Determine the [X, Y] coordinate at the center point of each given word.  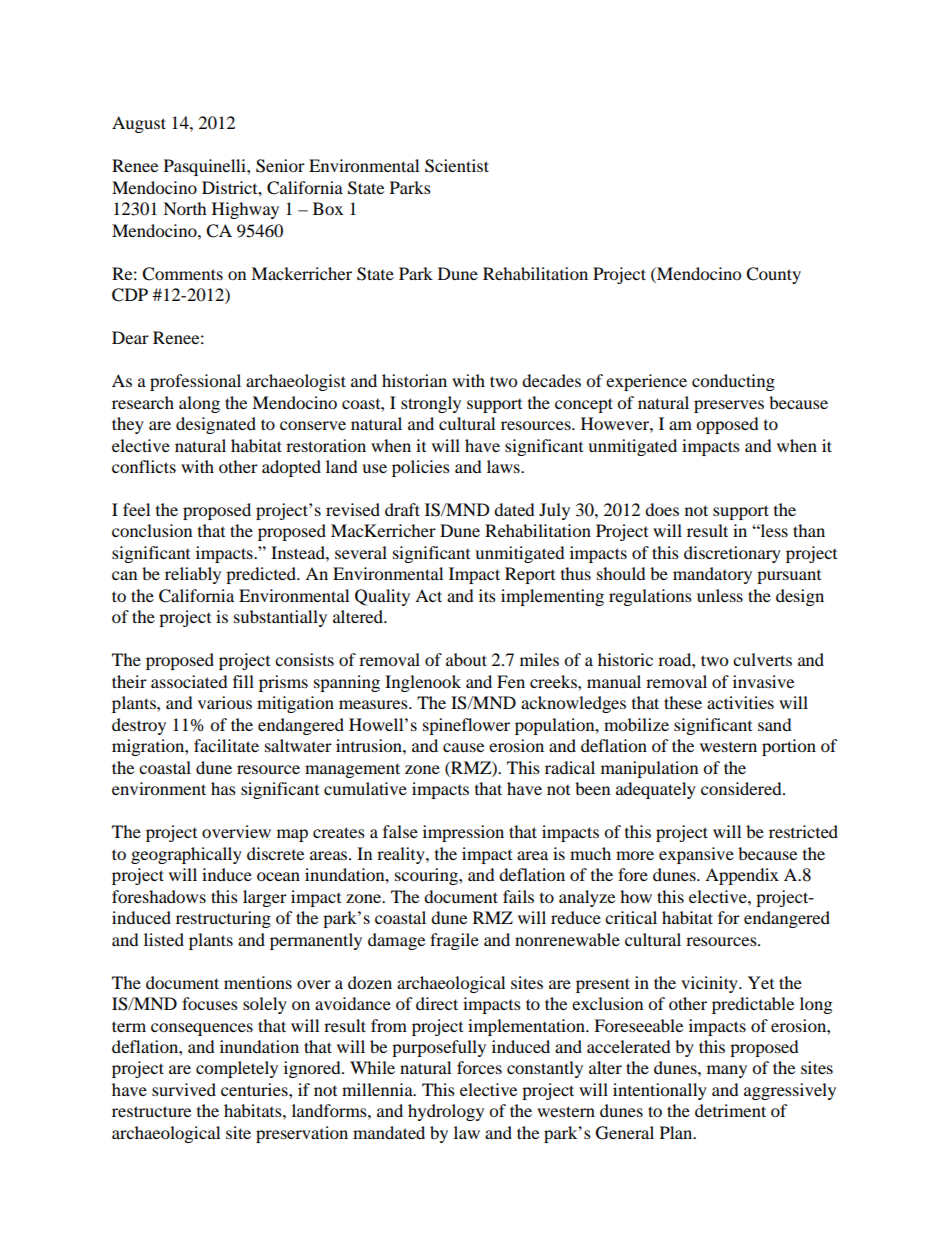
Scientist [457, 166]
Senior [280, 166]
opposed [727, 425]
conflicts [144, 466]
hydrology [446, 1112]
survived [184, 1089]
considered [742, 788]
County [773, 275]
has [223, 788]
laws [504, 466]
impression [463, 833]
